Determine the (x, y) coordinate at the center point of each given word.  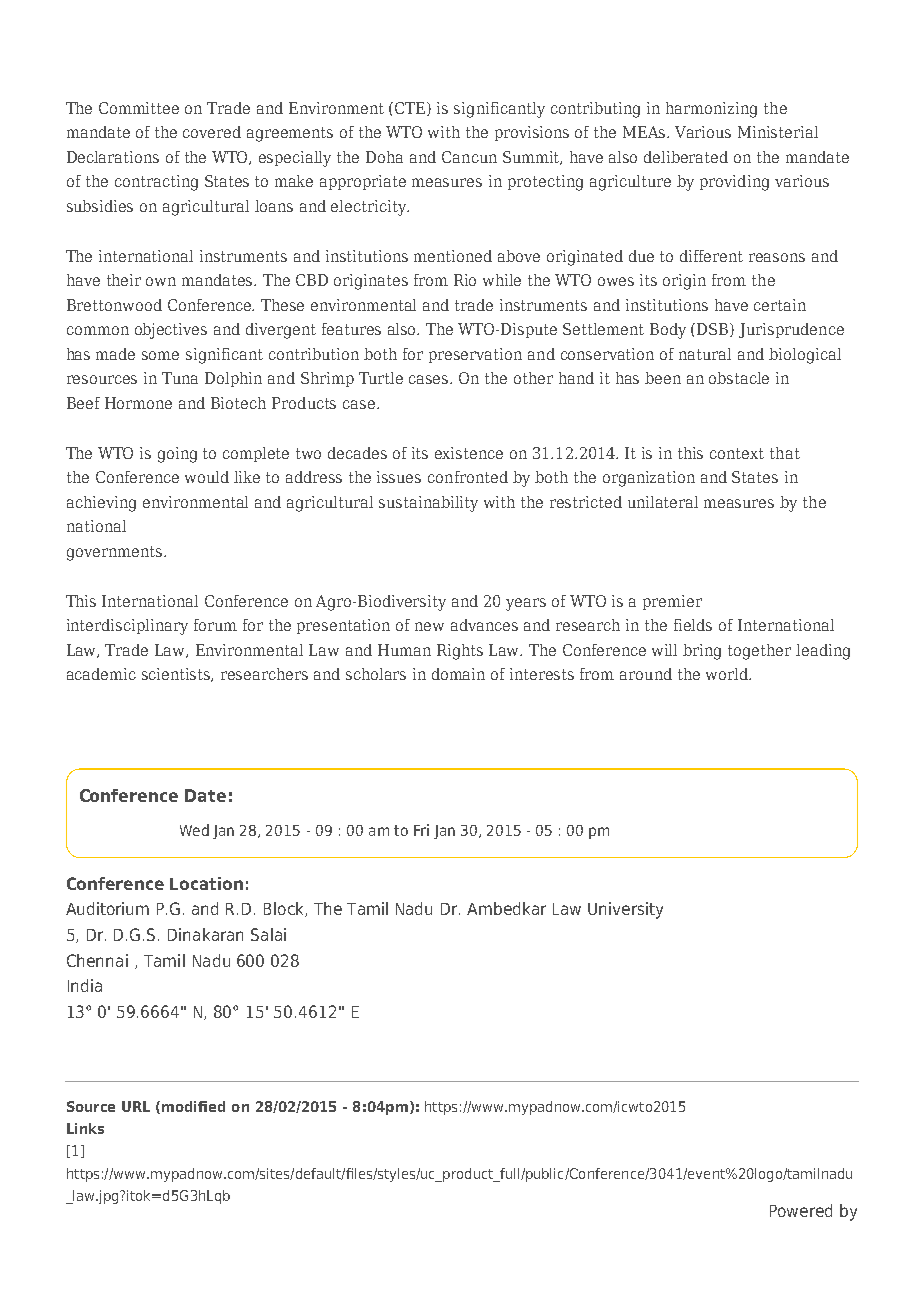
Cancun (469, 157)
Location (206, 883)
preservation (475, 355)
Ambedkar (506, 908)
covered (212, 132)
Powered (801, 1210)
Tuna (180, 378)
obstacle (739, 378)
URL (136, 1106)
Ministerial (778, 132)
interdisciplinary (127, 627)
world (728, 674)
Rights (460, 652)
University (625, 910)
